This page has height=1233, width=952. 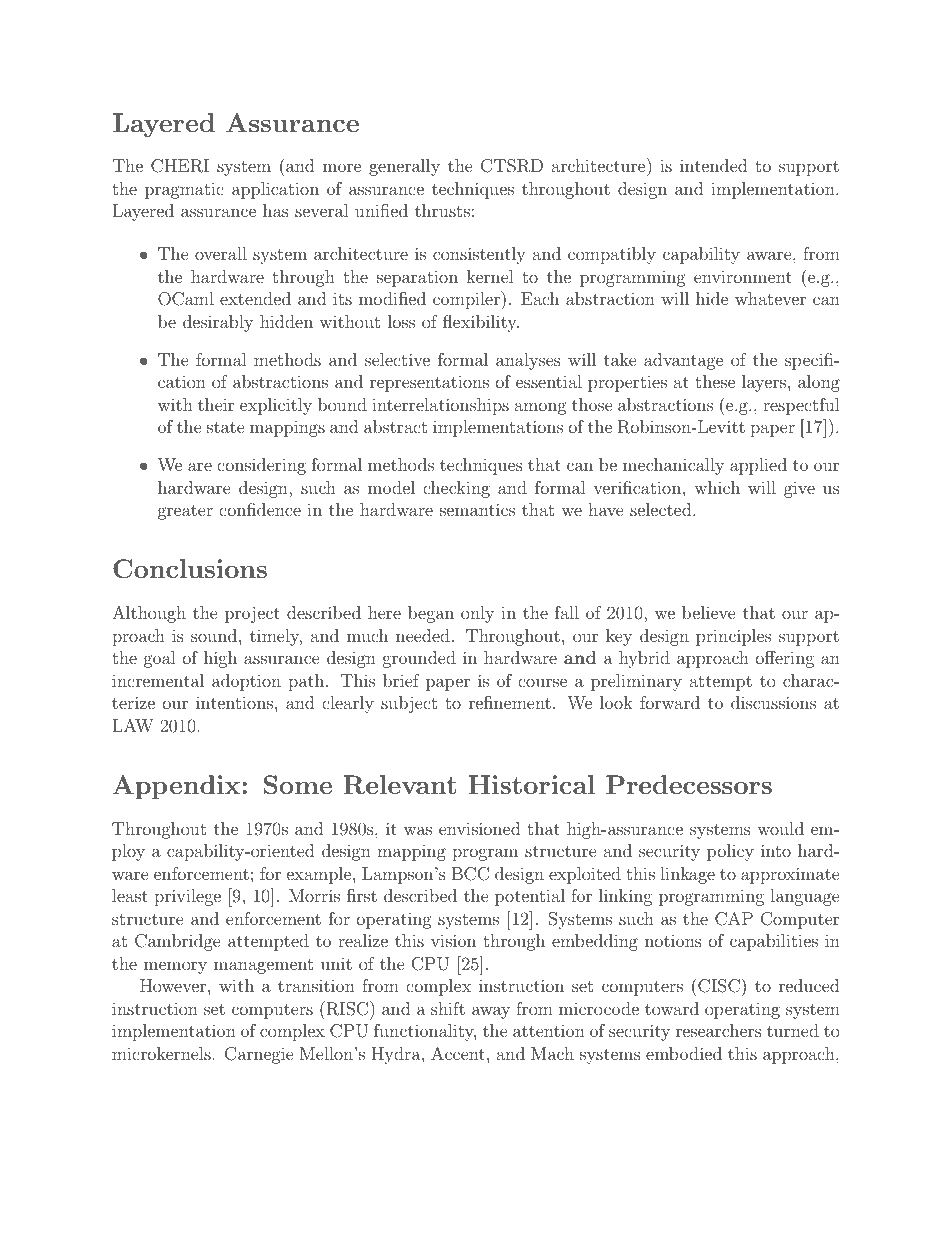 I want to click on thrusts, so click(x=442, y=210).
